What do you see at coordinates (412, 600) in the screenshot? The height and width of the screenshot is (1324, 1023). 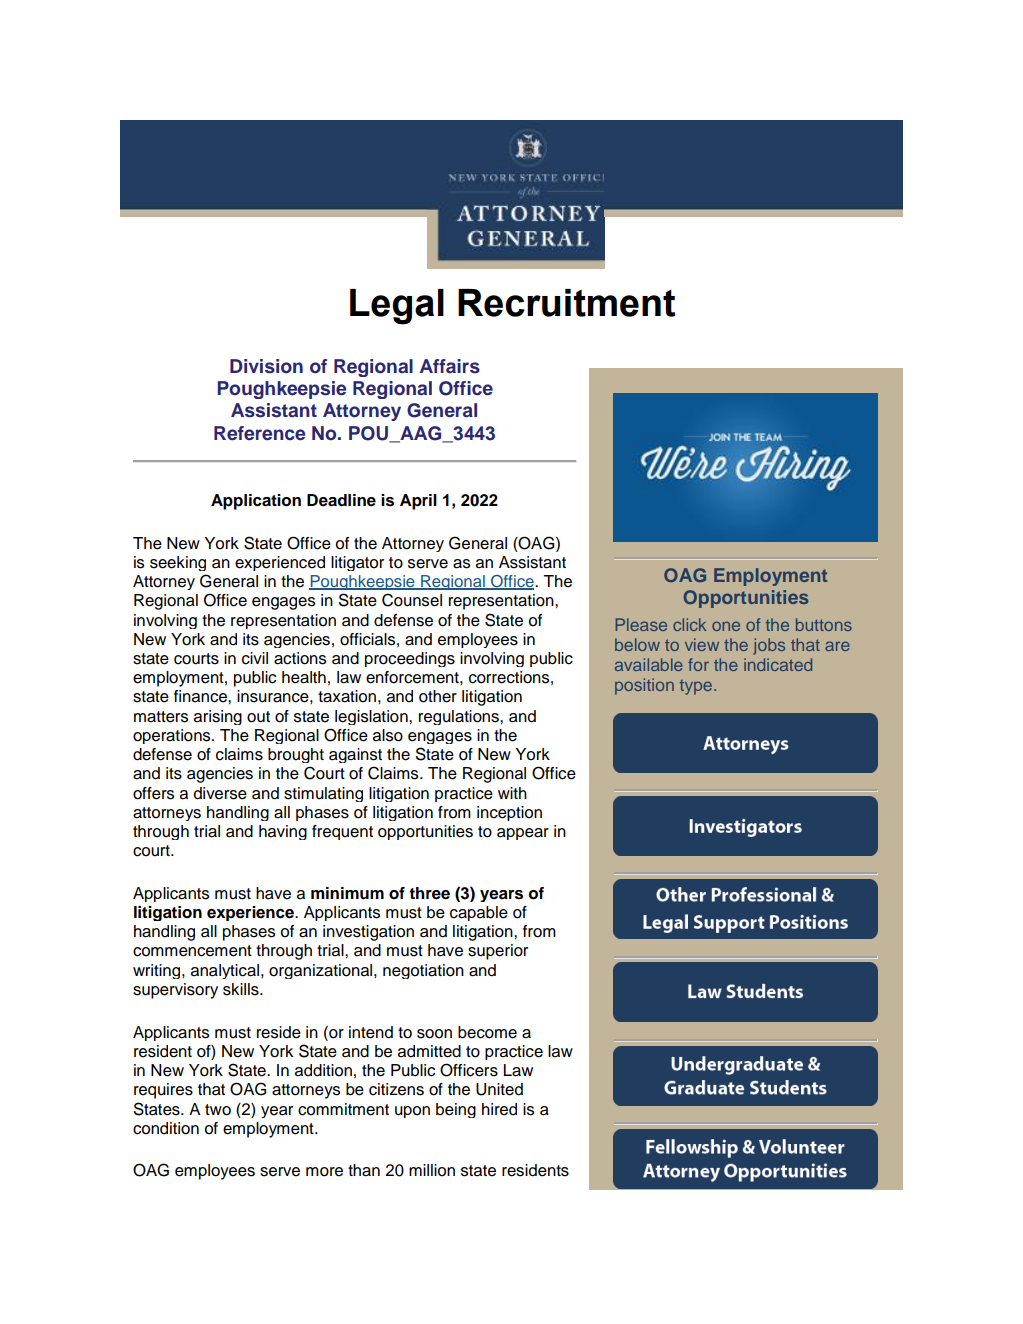 I see `Counsel` at bounding box center [412, 600].
